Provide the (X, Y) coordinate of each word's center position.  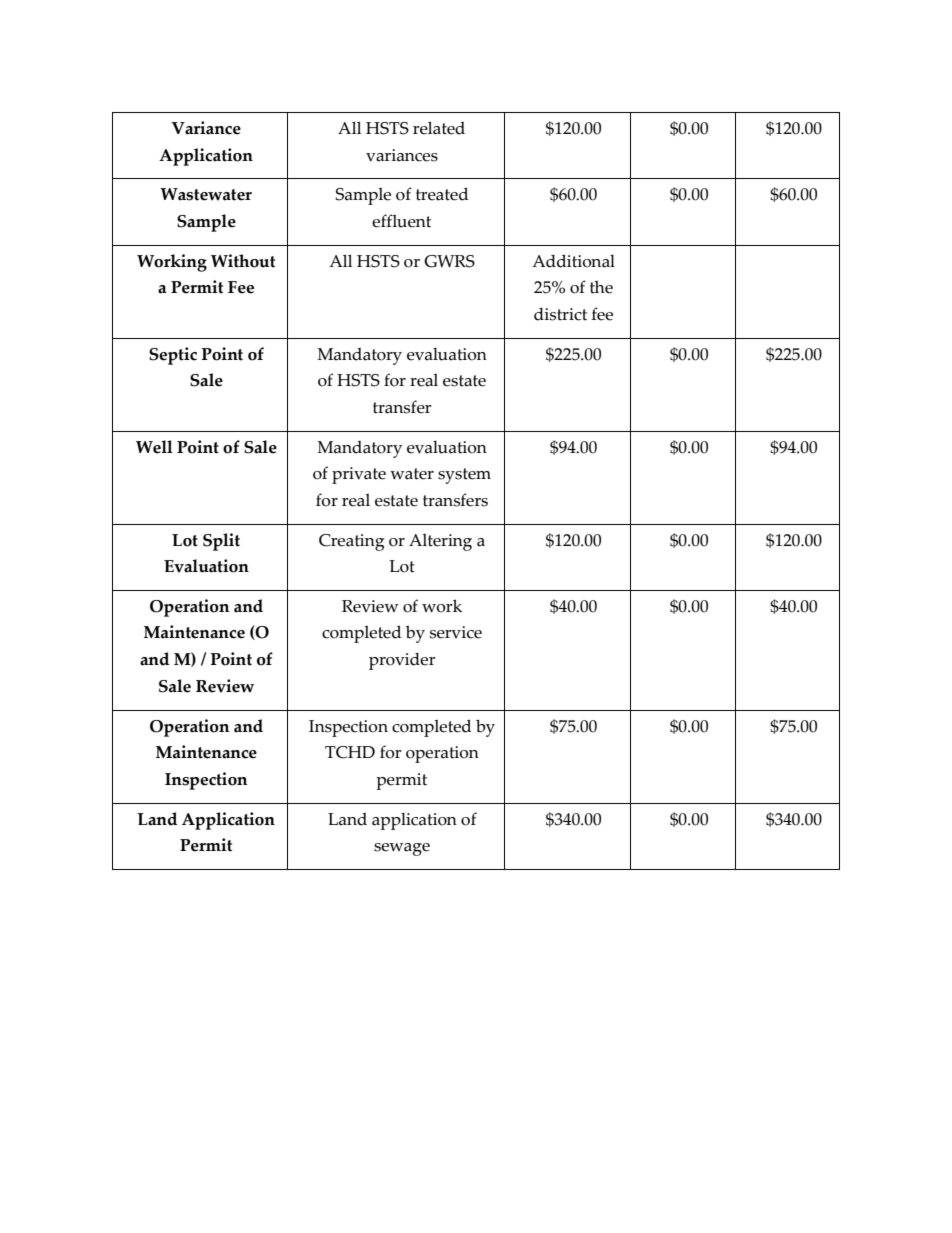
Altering (440, 542)
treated (442, 194)
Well (154, 447)
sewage (402, 849)
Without (243, 261)
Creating (351, 542)
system (464, 476)
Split (221, 542)
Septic (173, 356)
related (439, 128)
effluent (401, 221)
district (560, 314)
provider (402, 661)
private (359, 475)
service (456, 632)
